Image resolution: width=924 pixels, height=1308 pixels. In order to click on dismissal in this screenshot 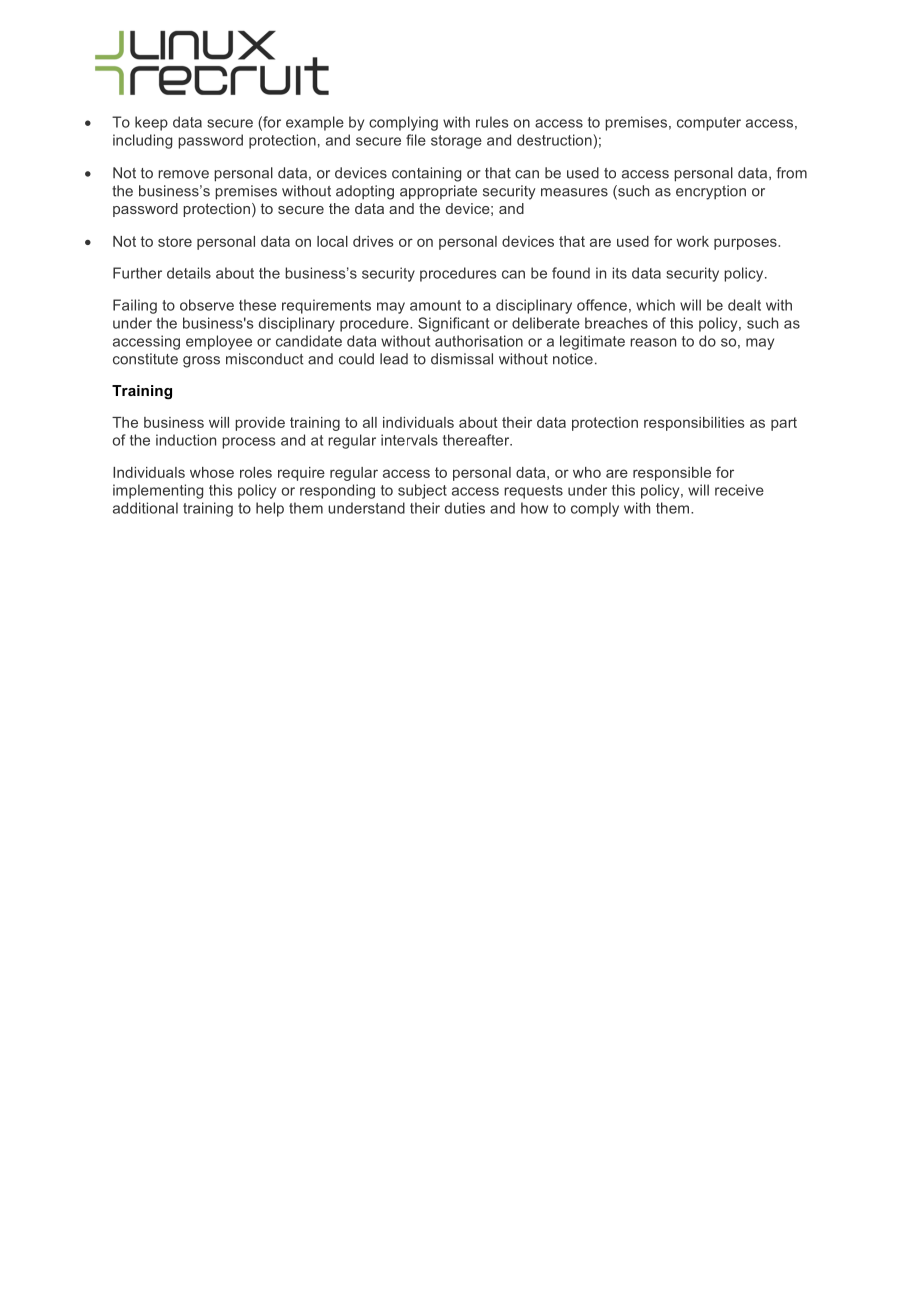, I will do `click(462, 359)`.
